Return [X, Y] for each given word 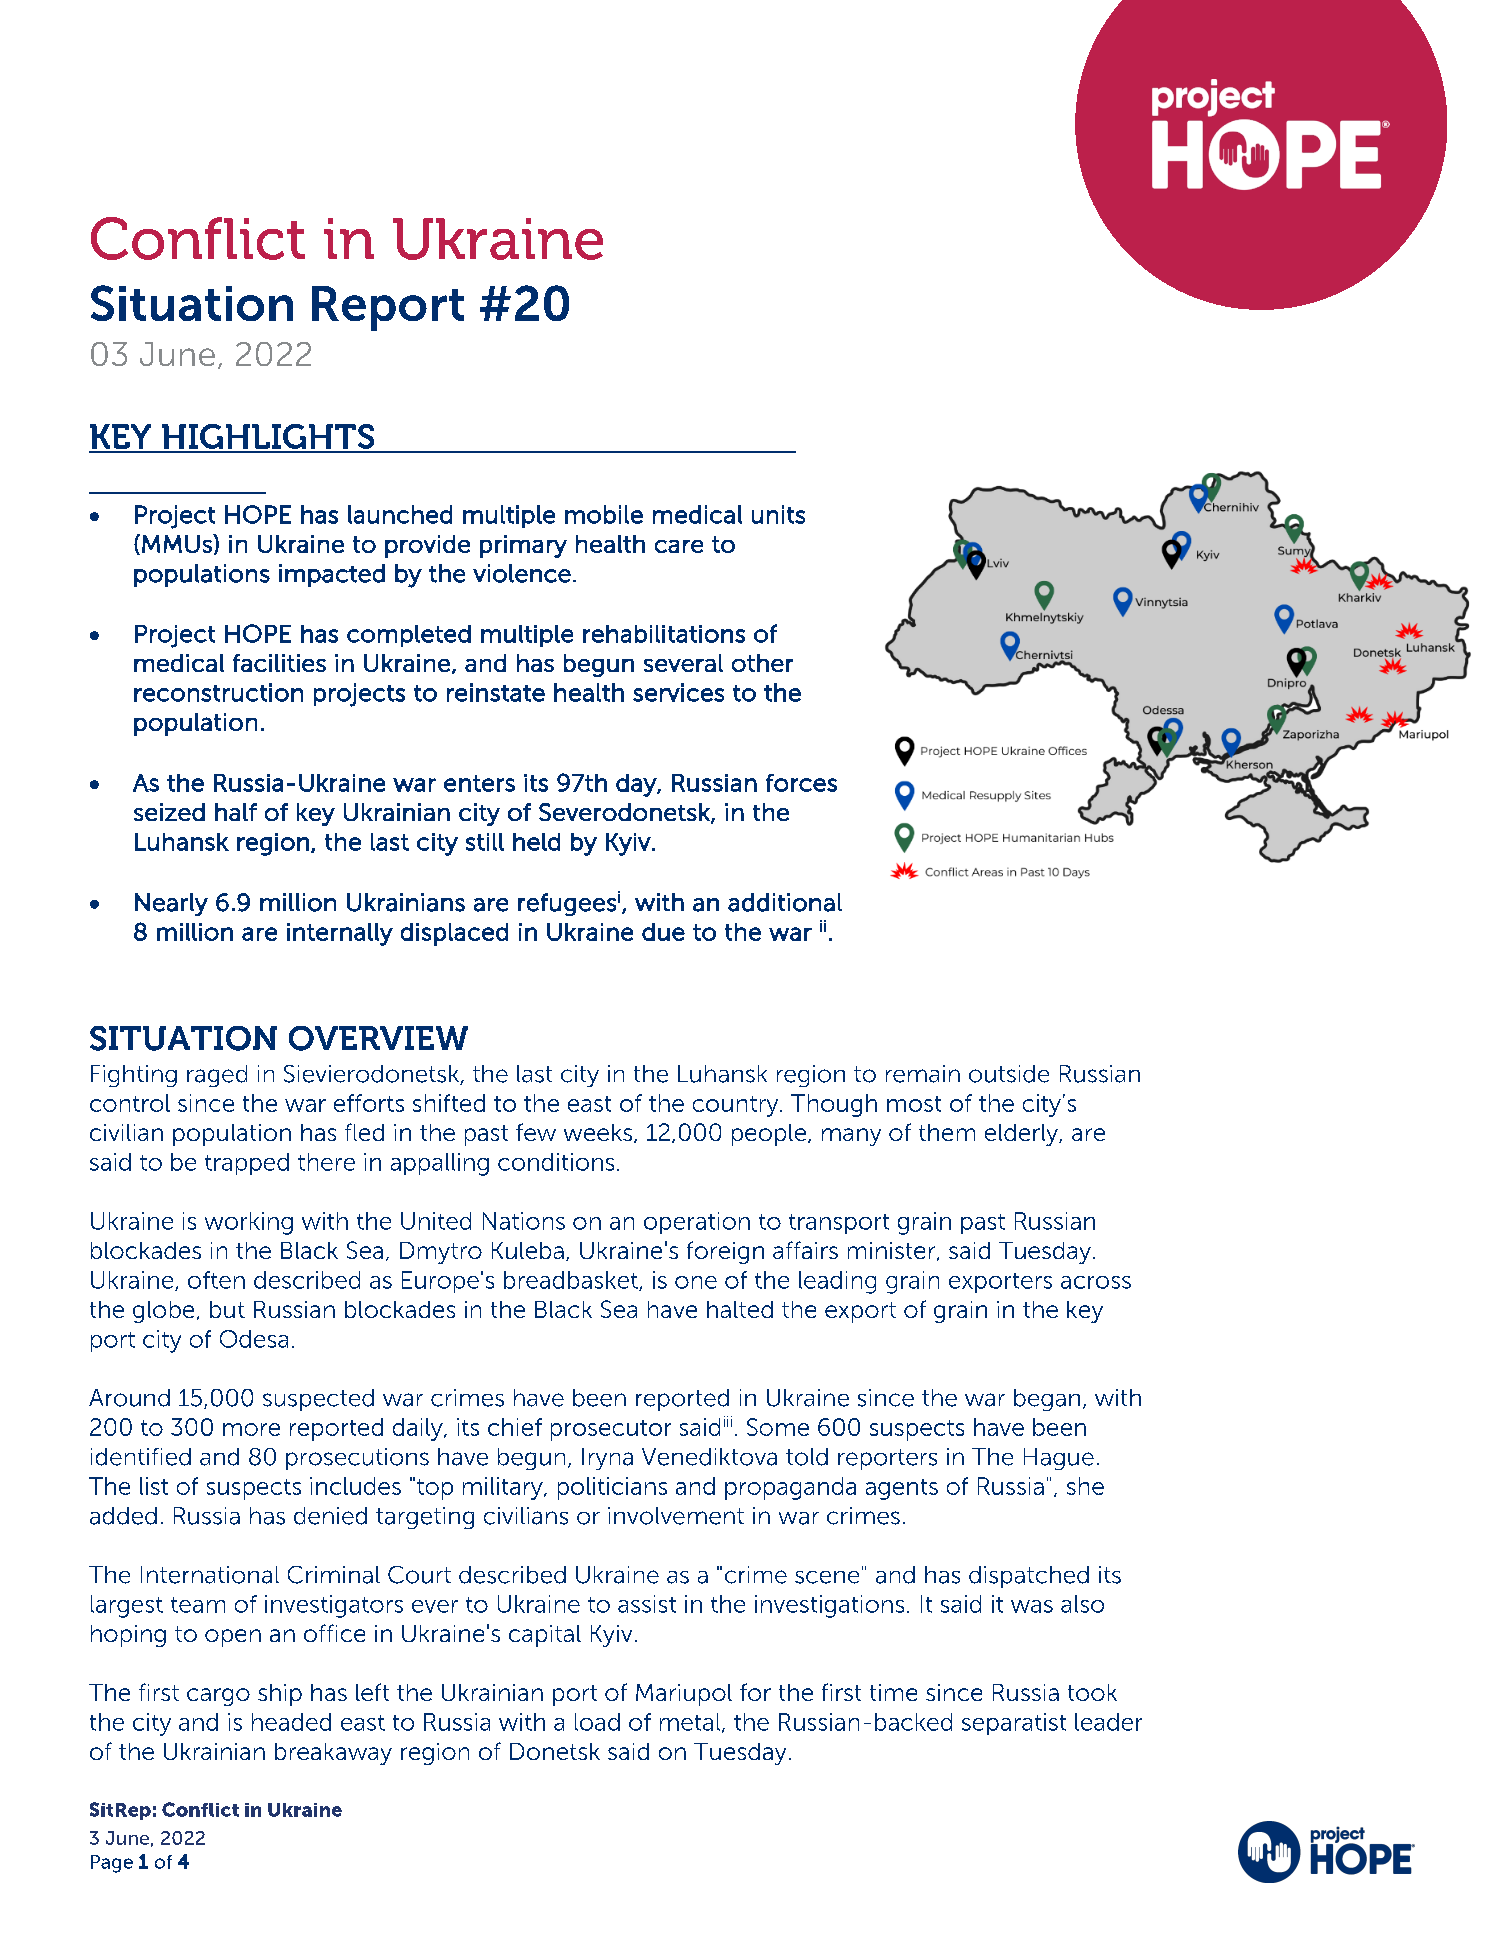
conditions [556, 1162]
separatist [1014, 1724]
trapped [247, 1164]
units [778, 514]
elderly [1023, 1135]
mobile [604, 514]
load [597, 1722]
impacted [332, 575]
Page [112, 1864]
